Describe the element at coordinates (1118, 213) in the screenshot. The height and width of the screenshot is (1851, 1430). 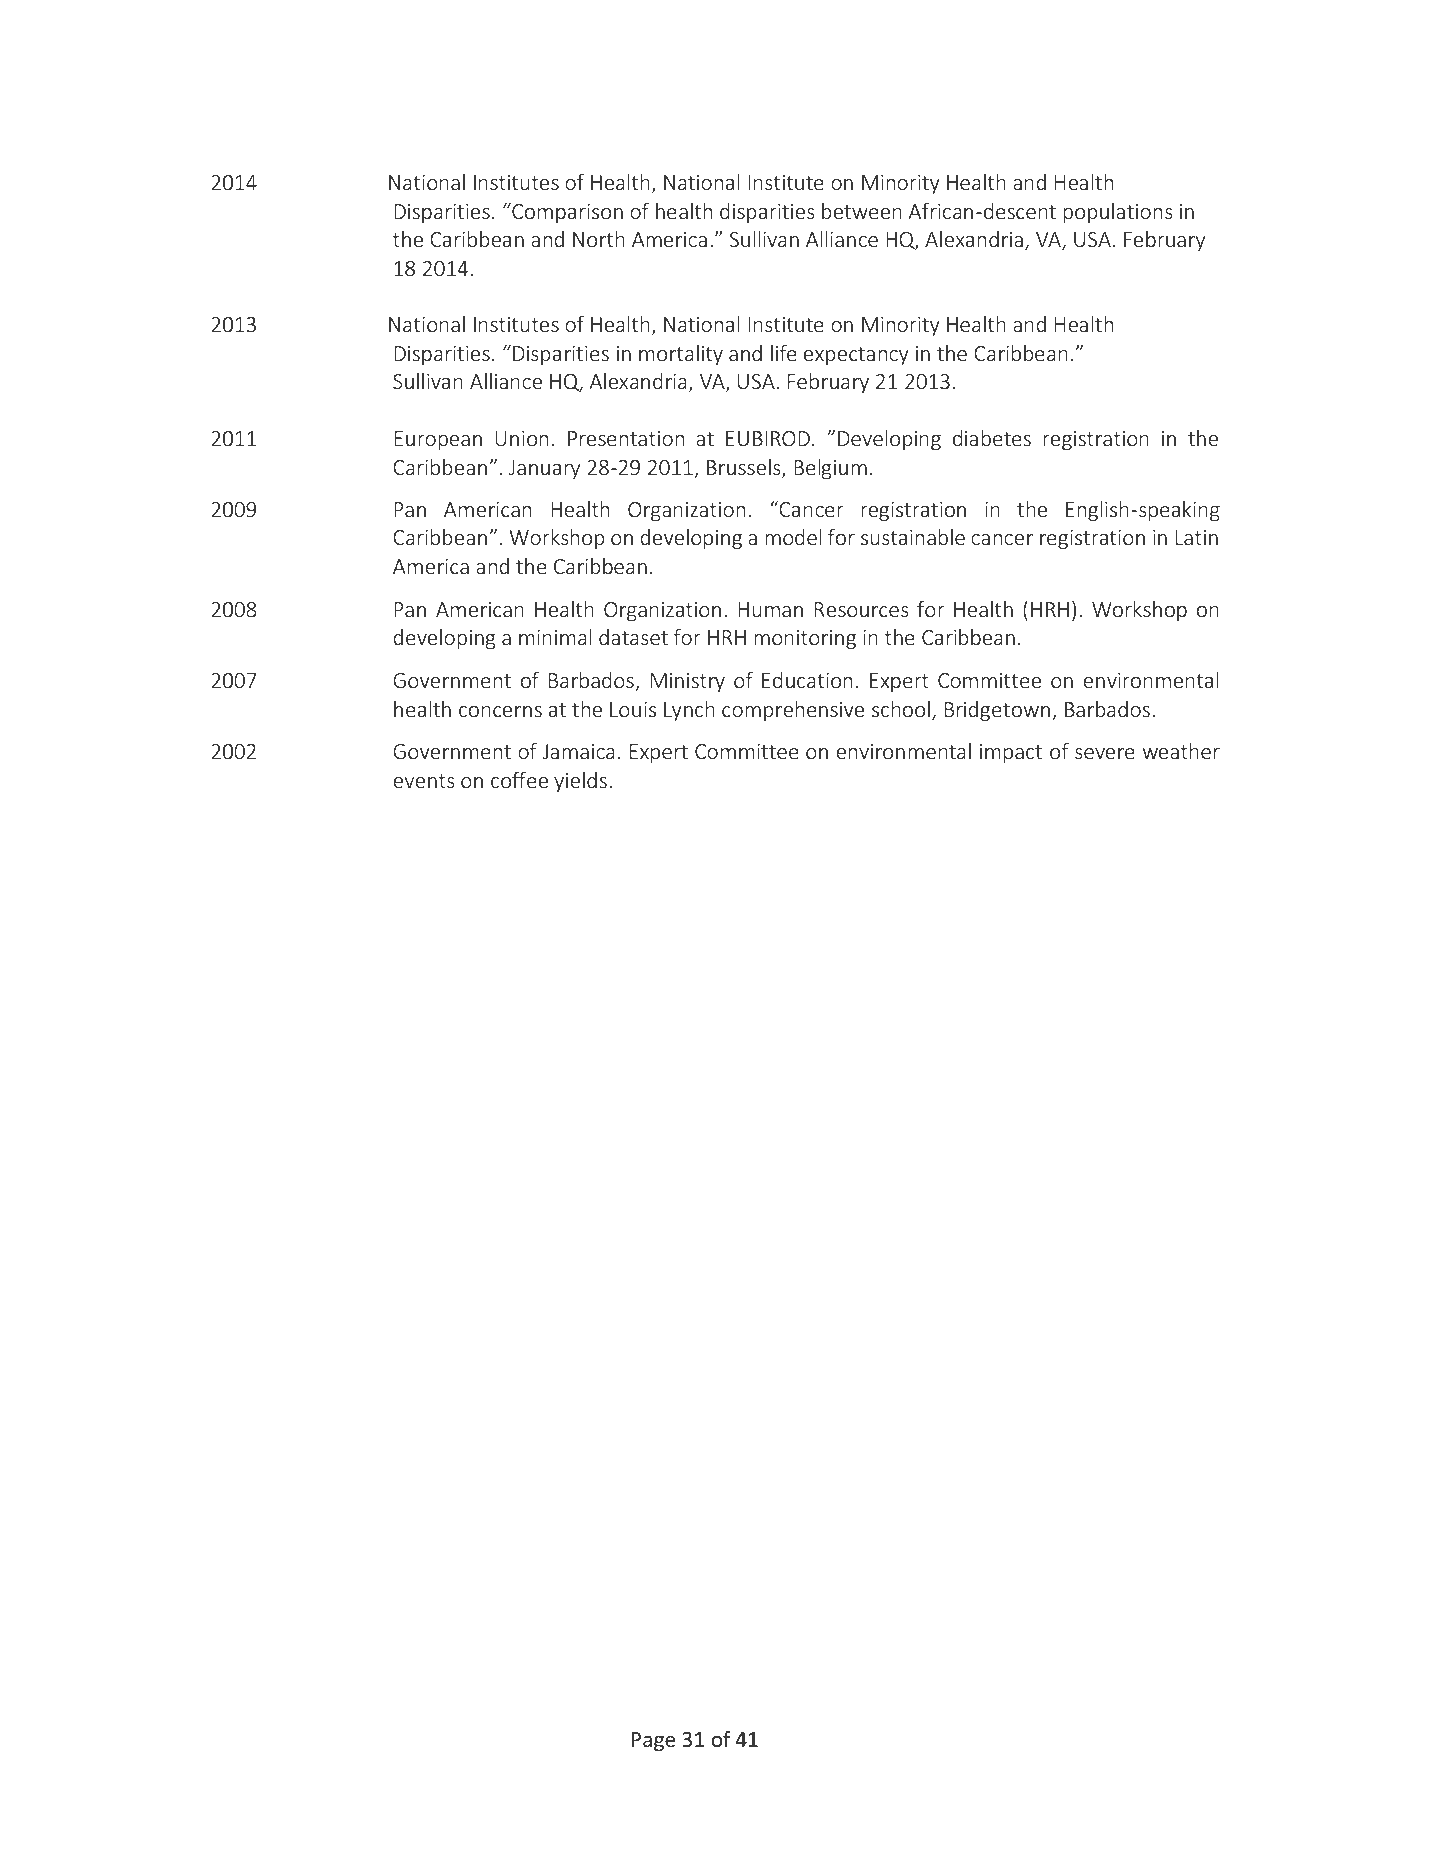
I see `populations` at that location.
